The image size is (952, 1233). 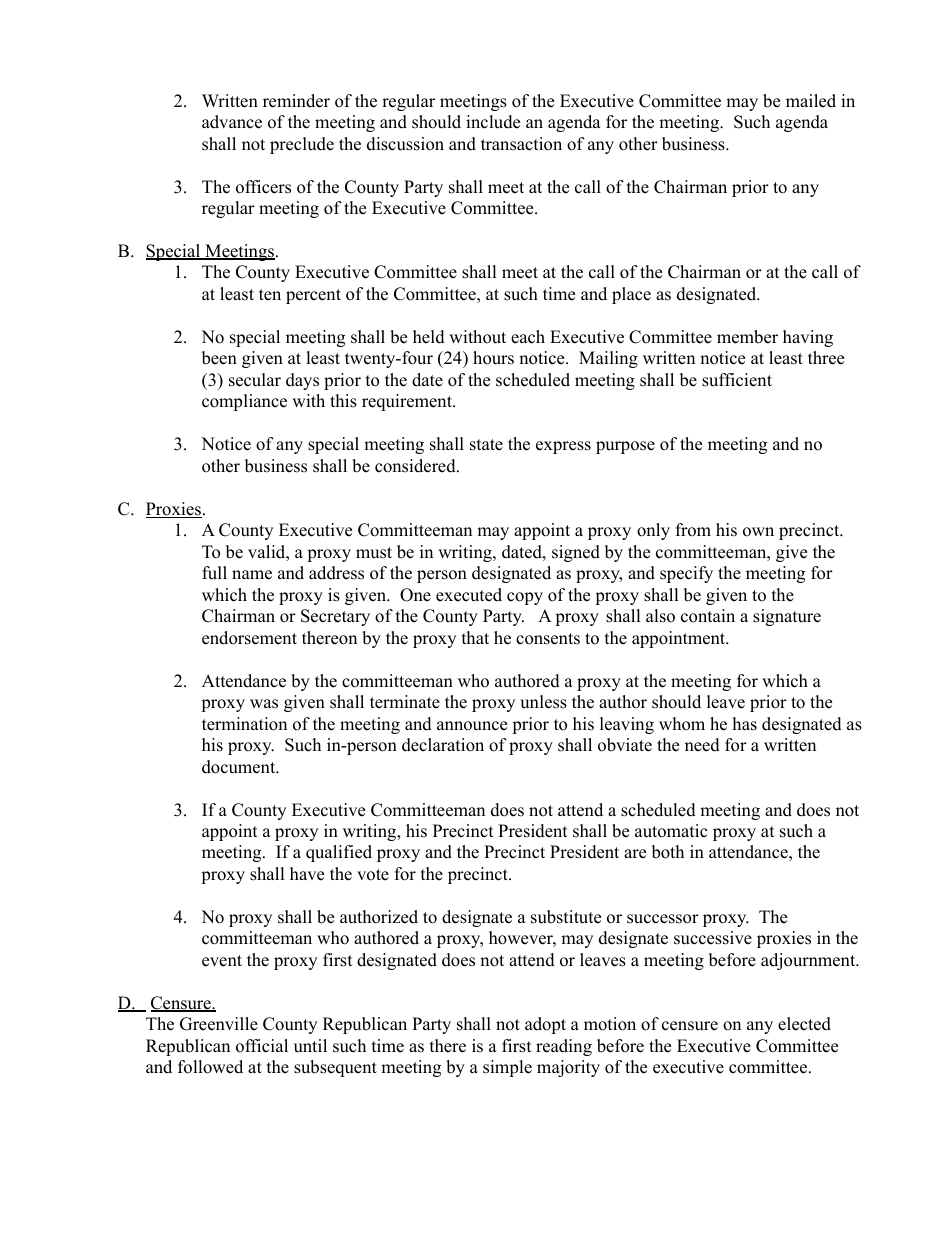 I want to click on member, so click(x=747, y=337).
